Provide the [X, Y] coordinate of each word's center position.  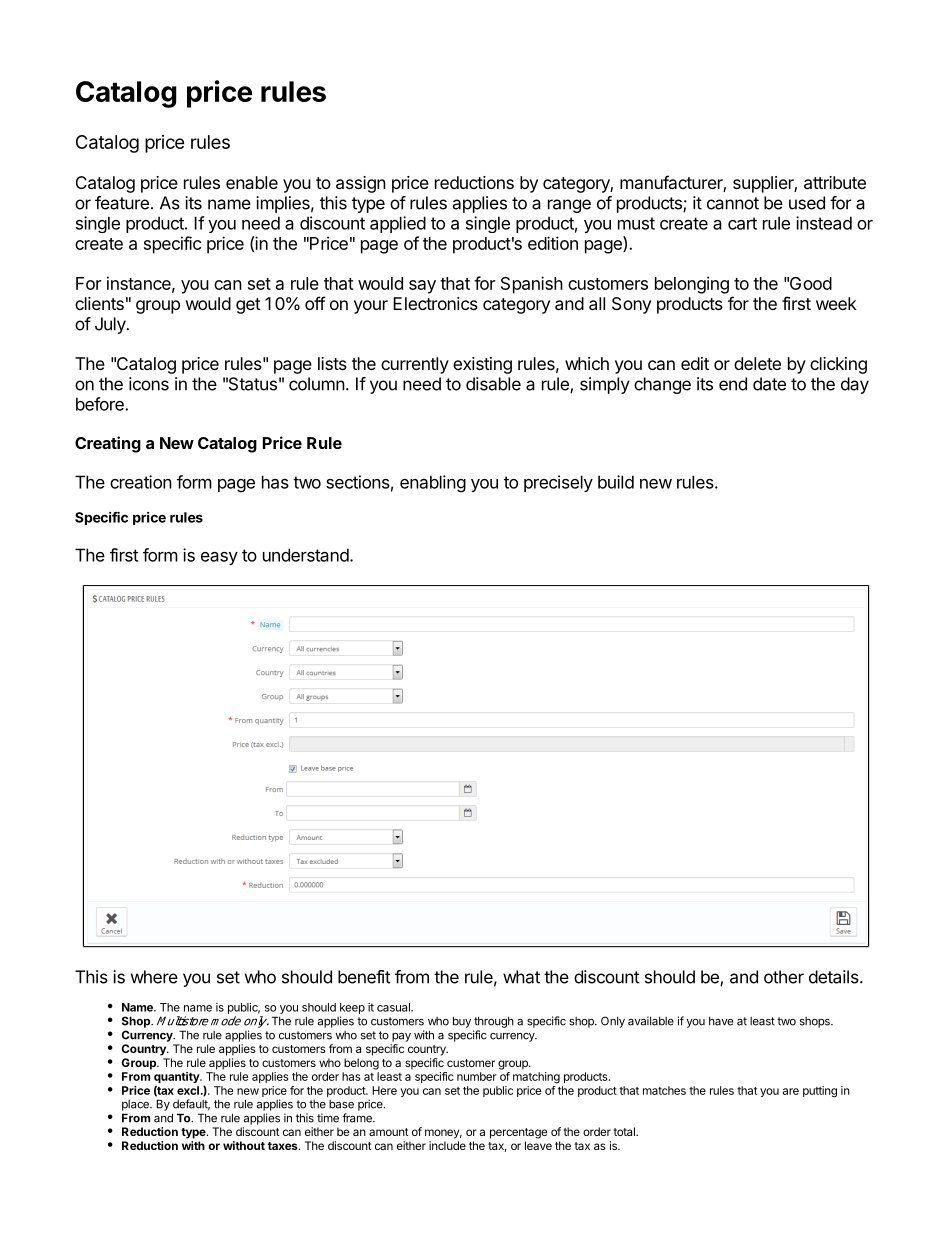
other [784, 977]
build [616, 482]
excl [188, 1090]
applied [398, 224]
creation [141, 482]
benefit [364, 977]
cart [742, 223]
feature [122, 203]
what [521, 977]
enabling [433, 484]
